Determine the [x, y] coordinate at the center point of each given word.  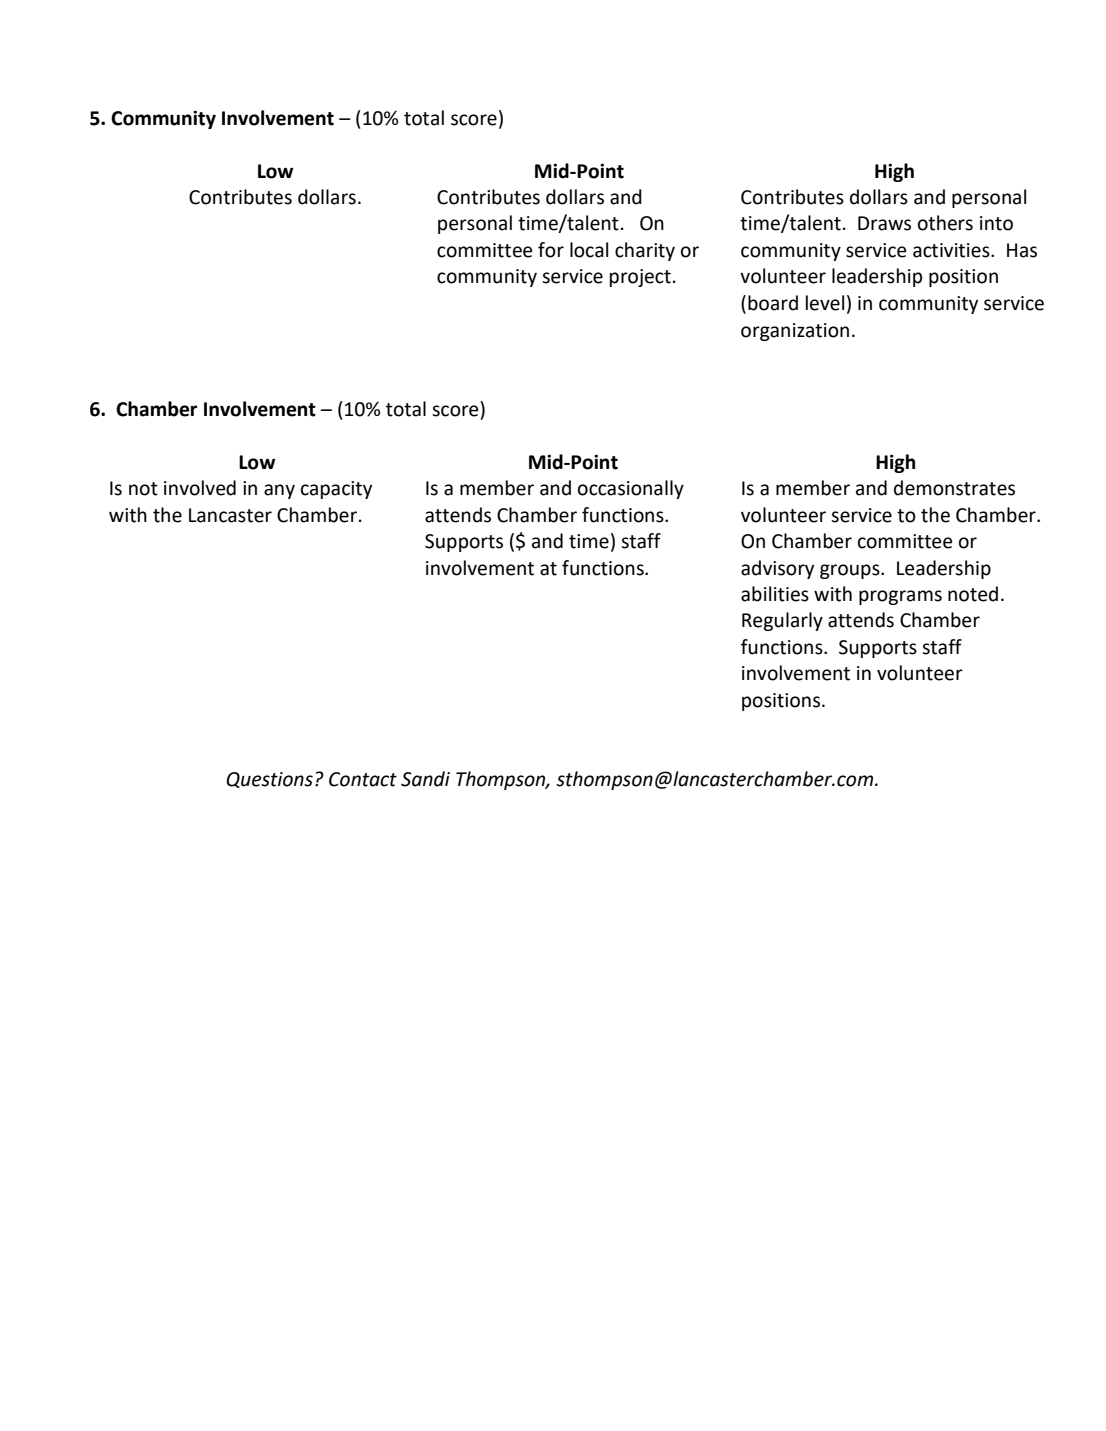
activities [952, 250]
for [551, 250]
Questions [269, 780]
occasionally [631, 489]
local [589, 250]
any [279, 491]
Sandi [425, 779]
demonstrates [954, 488]
